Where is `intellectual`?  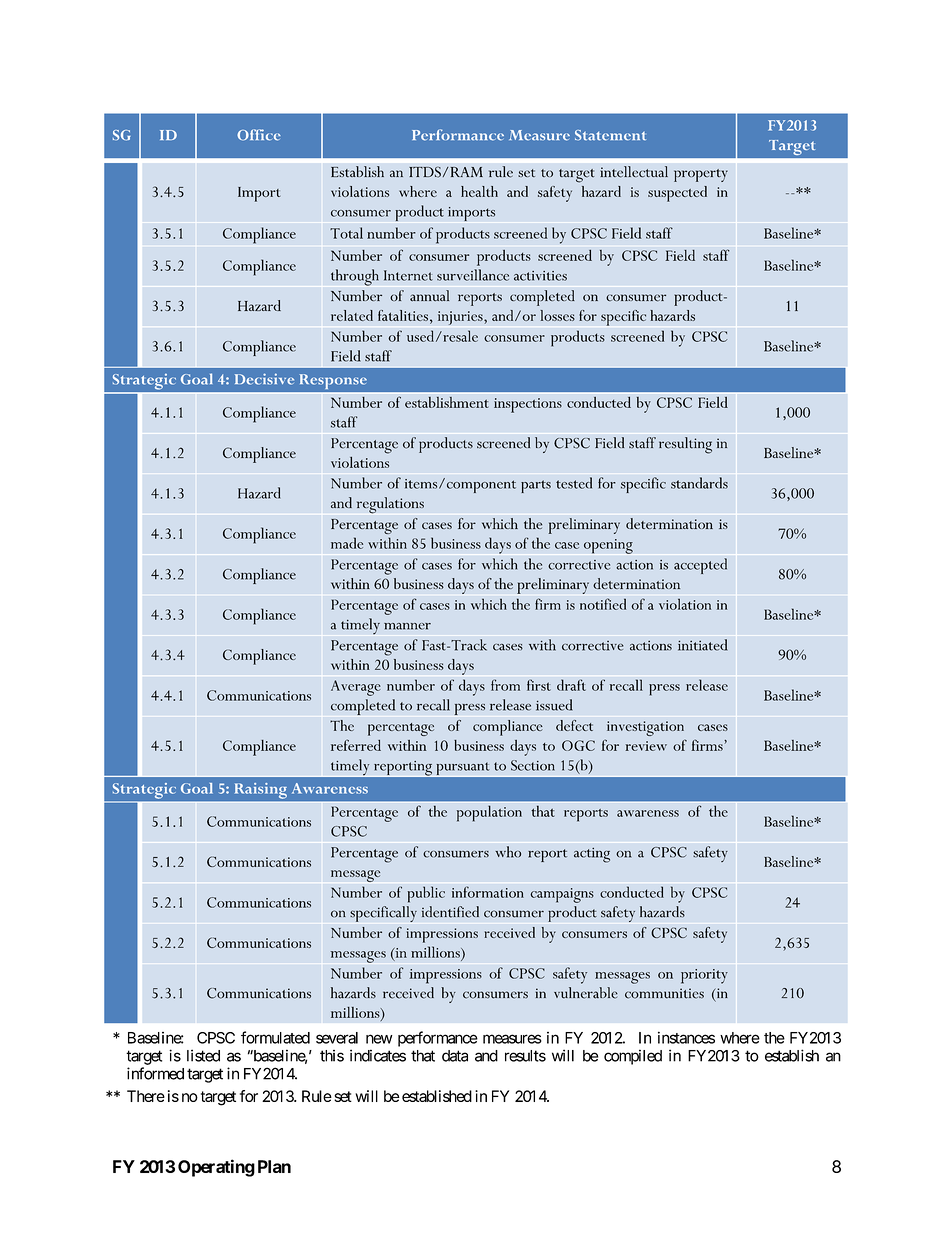
intellectual is located at coordinates (634, 172).
